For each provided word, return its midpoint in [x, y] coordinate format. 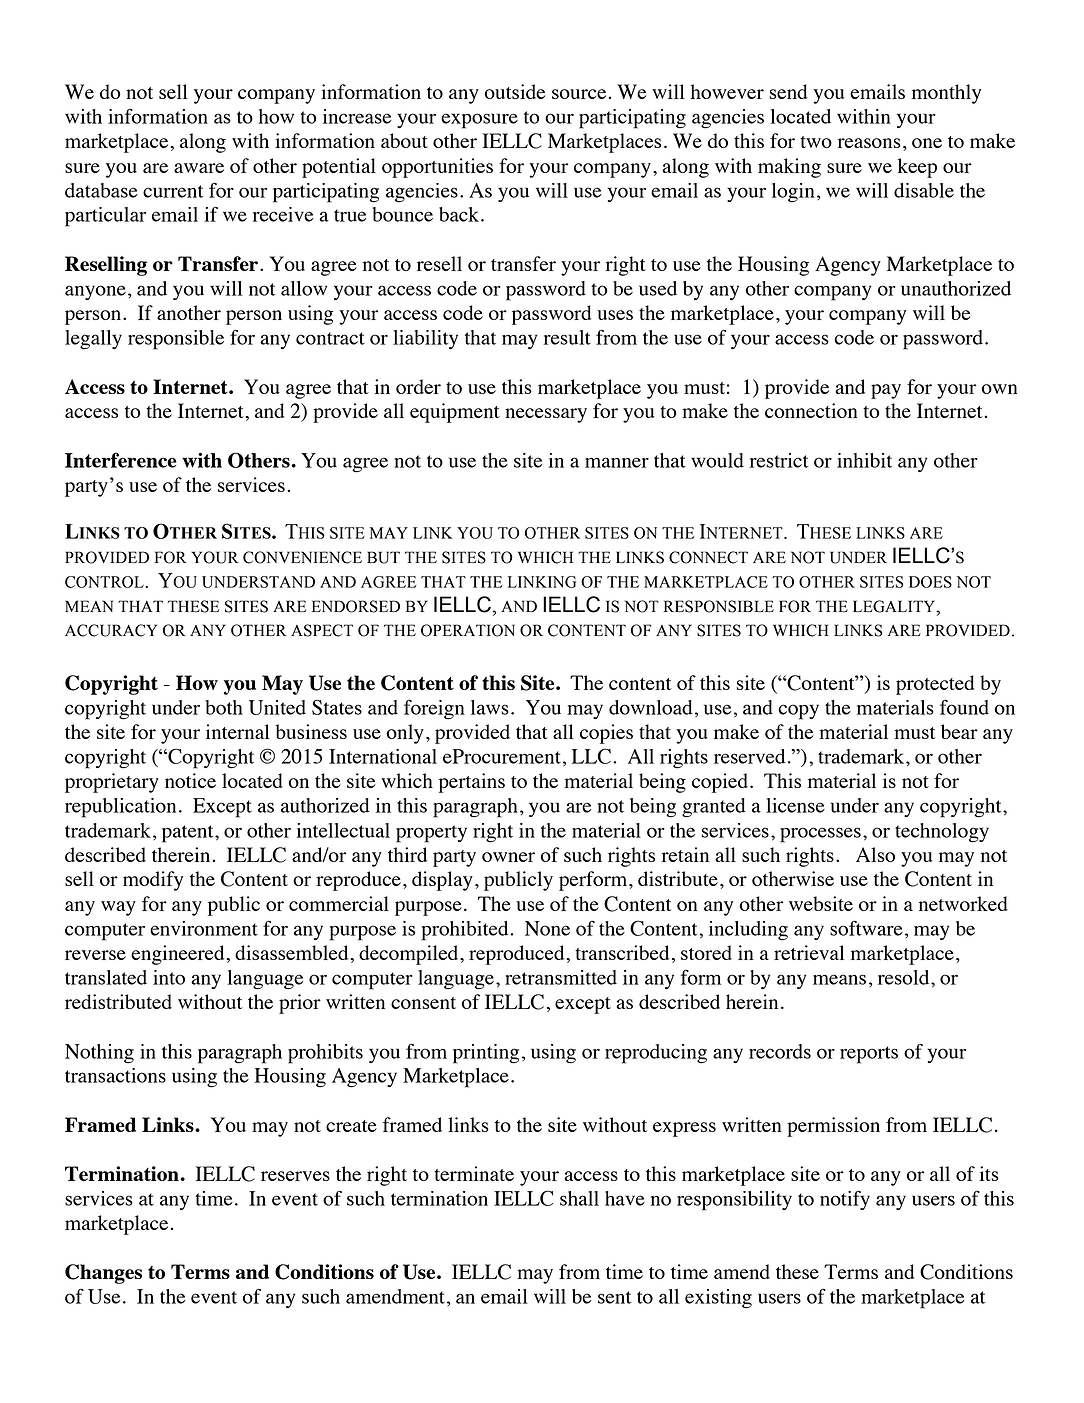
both [224, 707]
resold [905, 977]
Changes [103, 1274]
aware [199, 168]
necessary [546, 415]
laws [490, 707]
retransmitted [561, 977]
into [169, 977]
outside [515, 91]
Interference [121, 460]
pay [886, 391]
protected [935, 685]
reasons [869, 143]
